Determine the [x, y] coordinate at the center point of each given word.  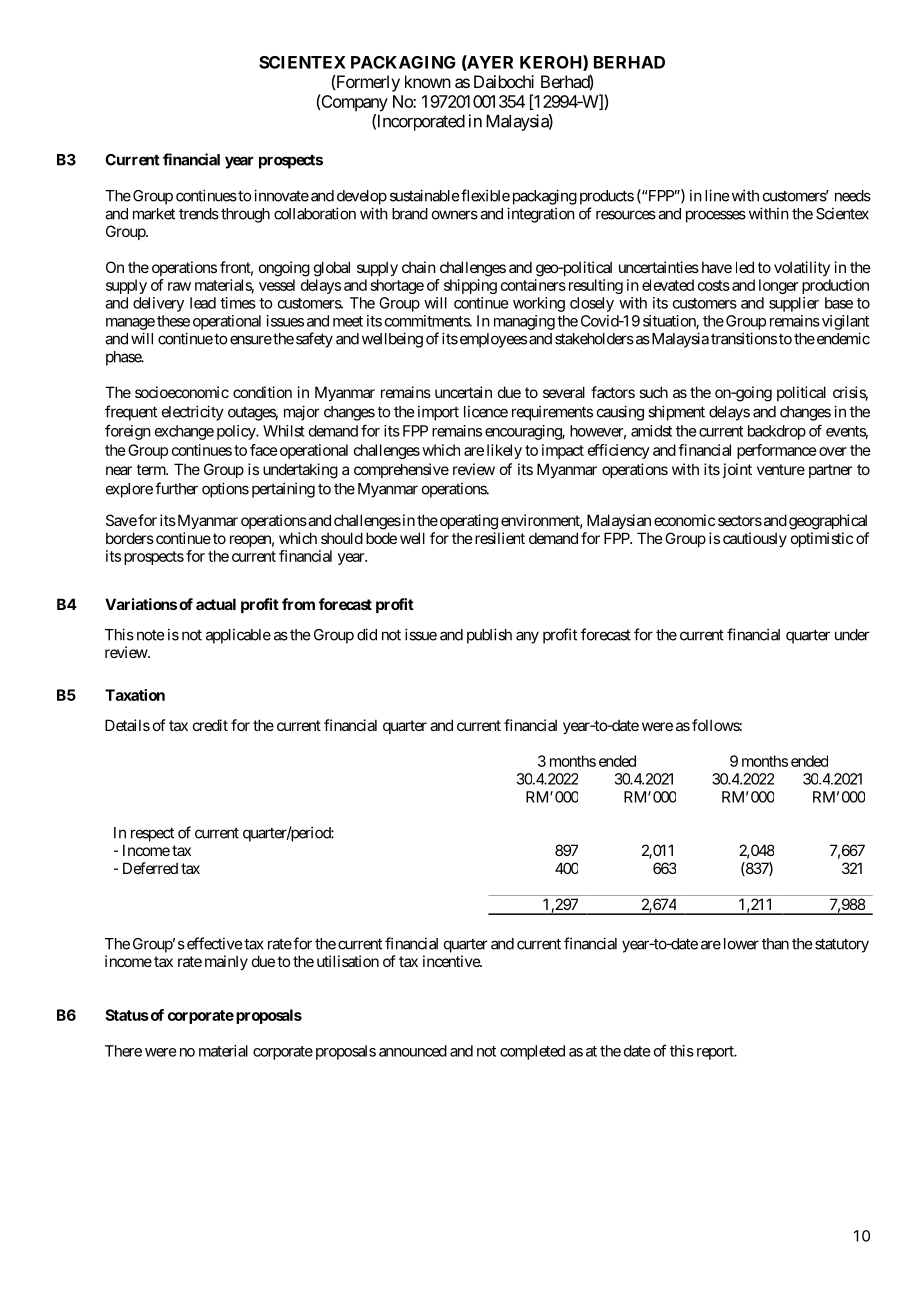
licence [486, 411]
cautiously [755, 539]
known [428, 81]
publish [489, 636]
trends [199, 214]
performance [777, 451]
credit [210, 725]
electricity [193, 413]
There [123, 1051]
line [717, 195]
